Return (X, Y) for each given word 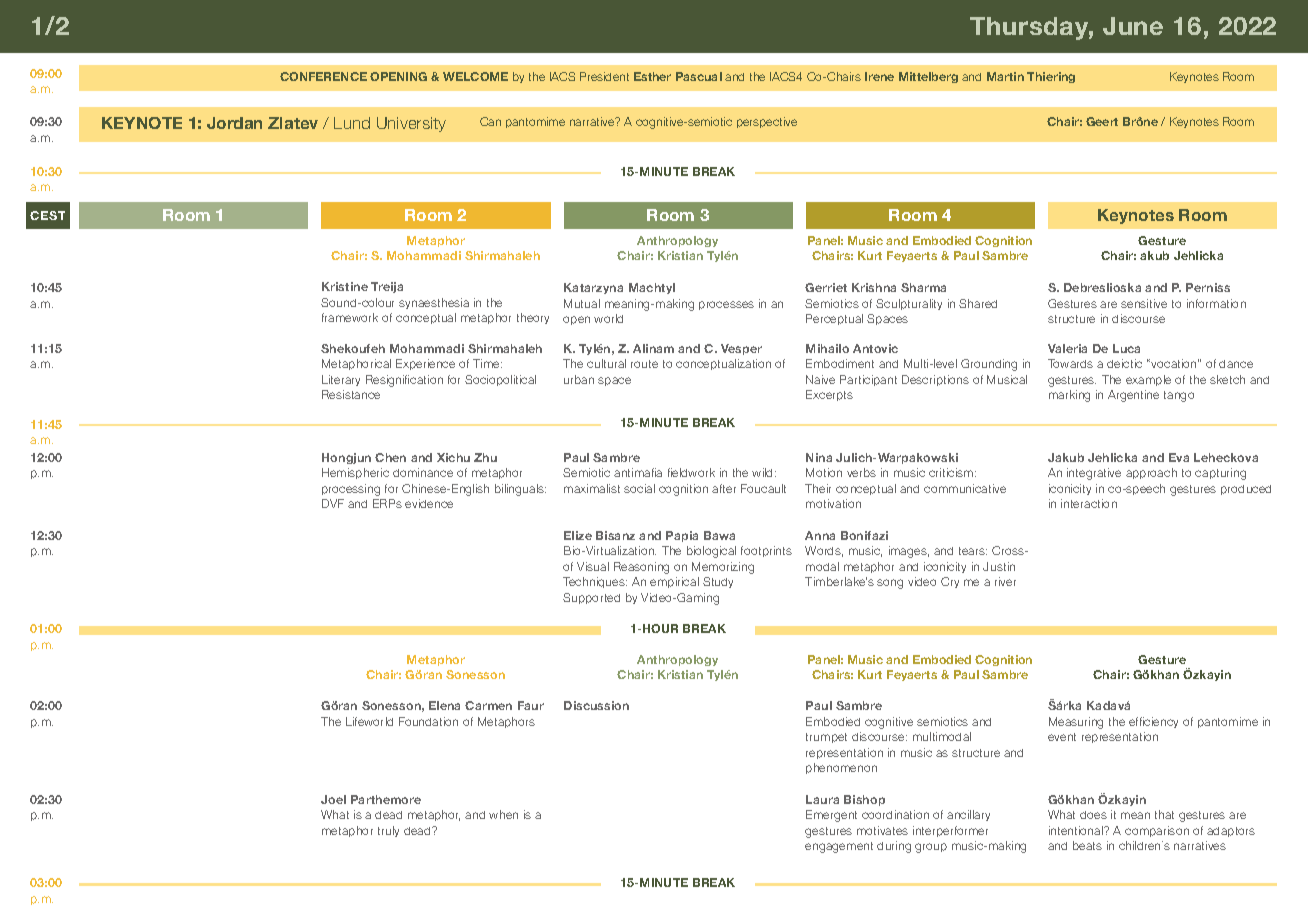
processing (351, 490)
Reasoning (641, 568)
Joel (333, 799)
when (503, 814)
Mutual (582, 303)
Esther (652, 76)
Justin (999, 566)
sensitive (1144, 303)
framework (350, 317)
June (1133, 26)
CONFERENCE (323, 76)
